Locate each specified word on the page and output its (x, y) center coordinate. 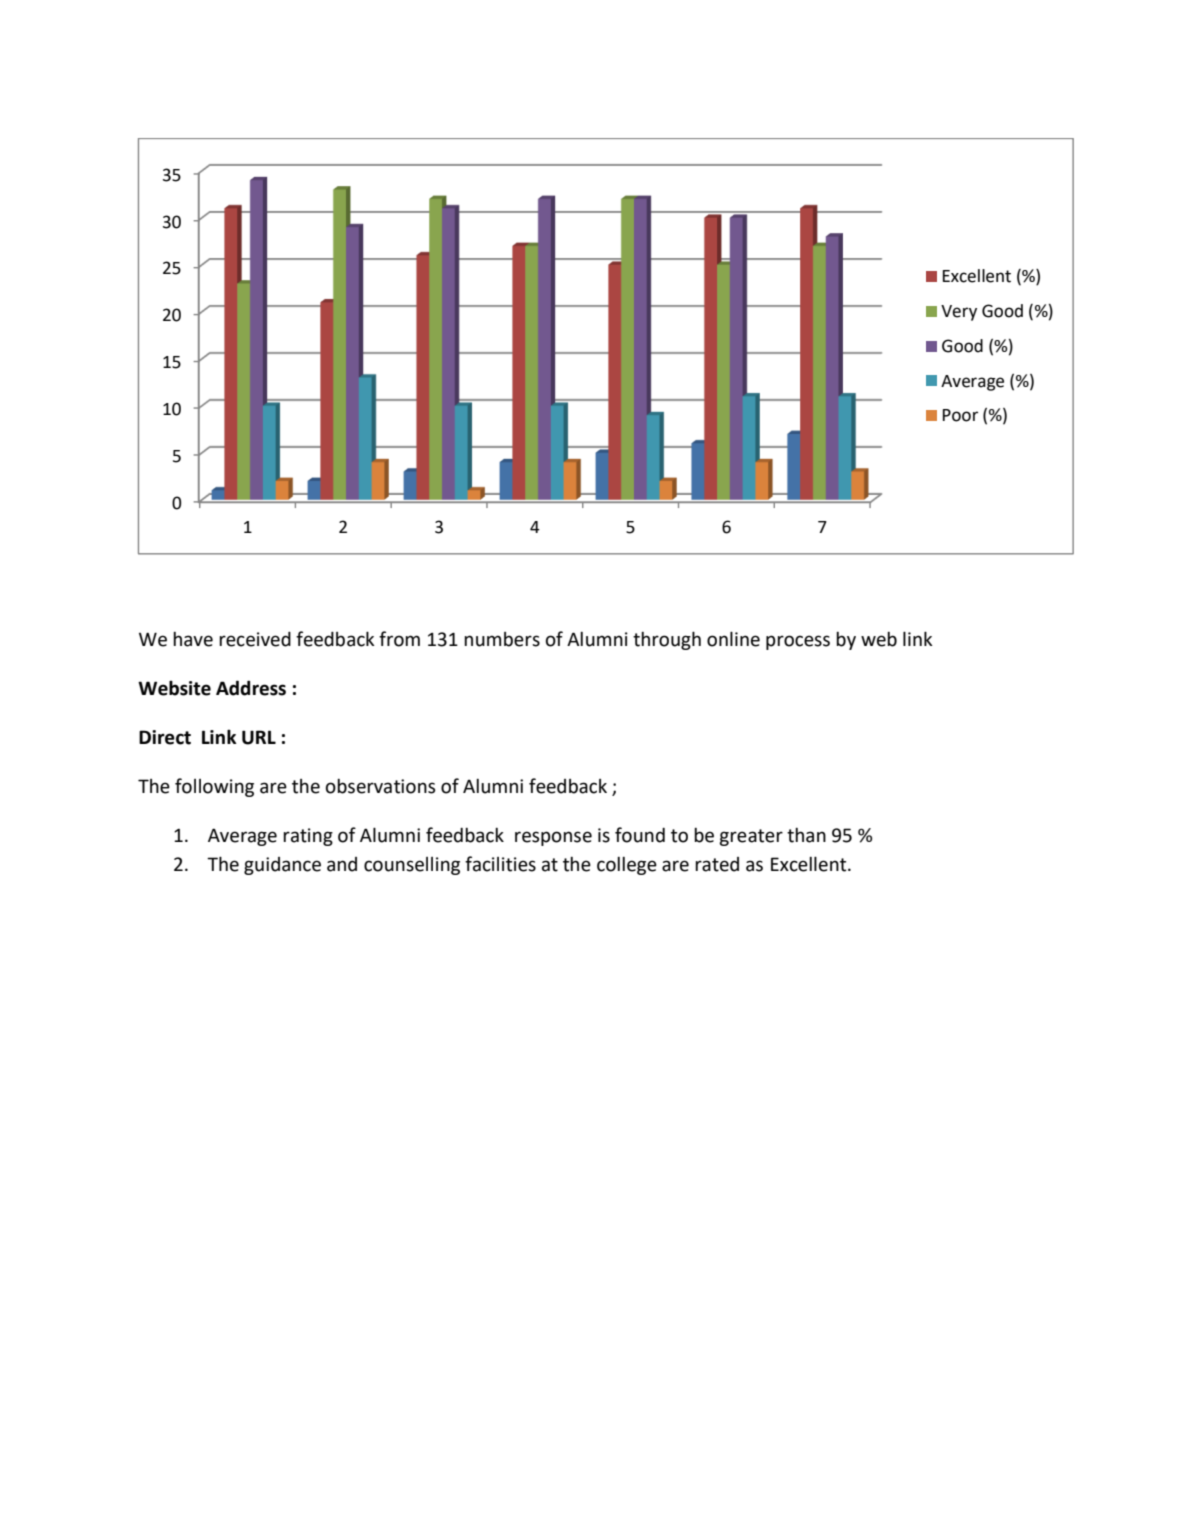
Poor (960, 415)
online (733, 639)
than (806, 835)
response (553, 838)
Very (959, 313)
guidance (282, 866)
